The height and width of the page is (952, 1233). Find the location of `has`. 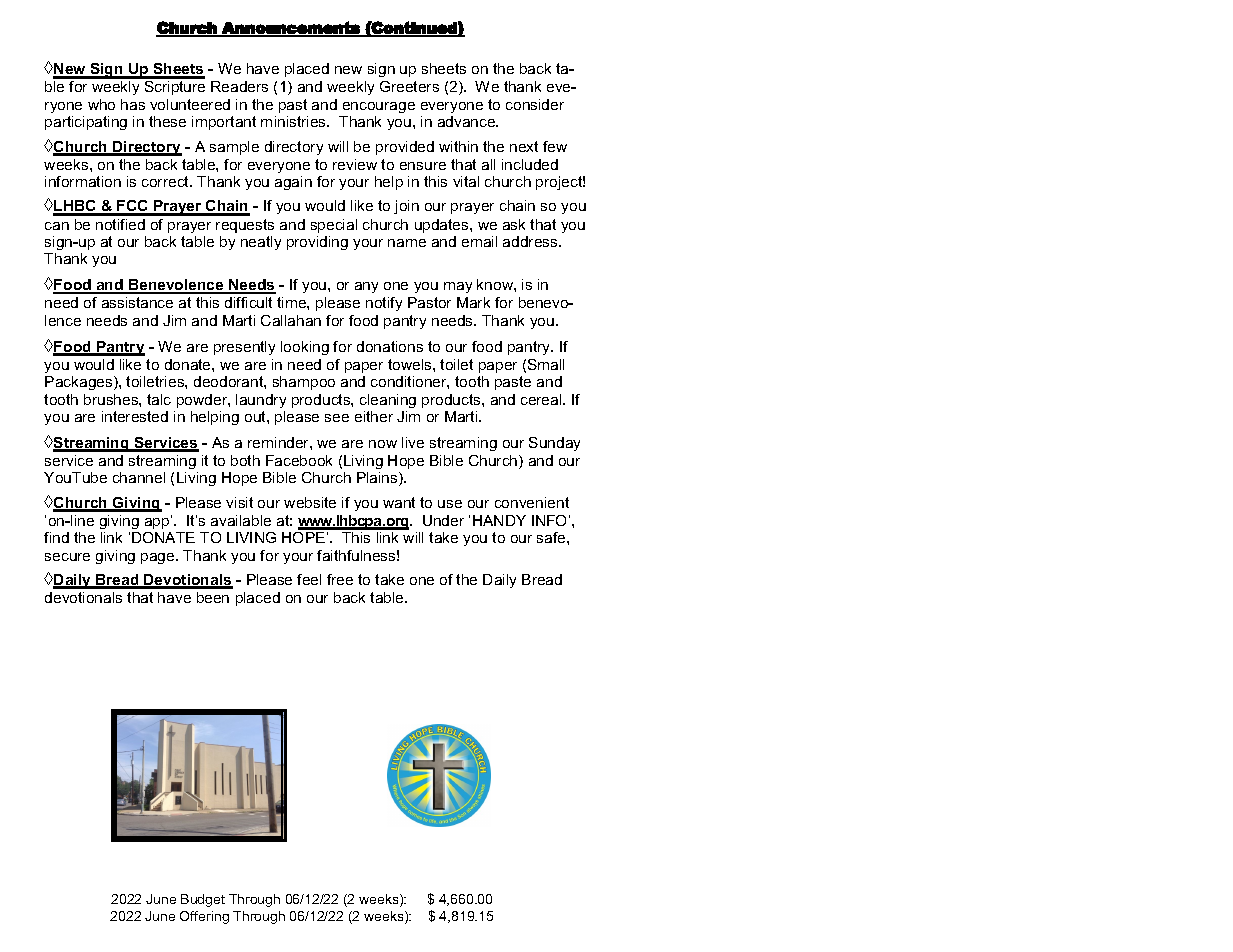

has is located at coordinates (133, 104).
